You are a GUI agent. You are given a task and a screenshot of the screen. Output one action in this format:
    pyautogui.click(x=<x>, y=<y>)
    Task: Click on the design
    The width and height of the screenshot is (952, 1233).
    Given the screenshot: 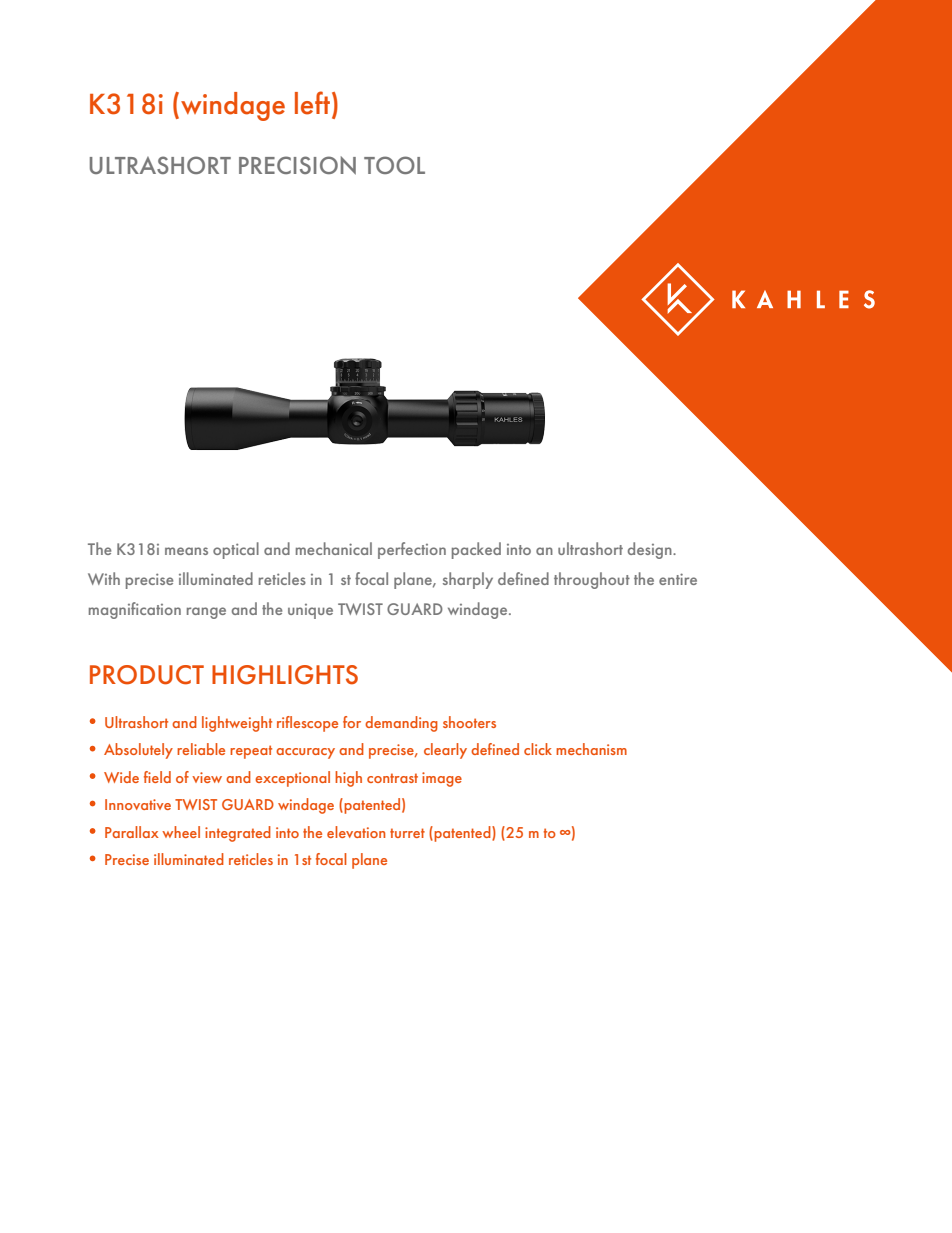 What is the action you would take?
    pyautogui.click(x=651, y=550)
